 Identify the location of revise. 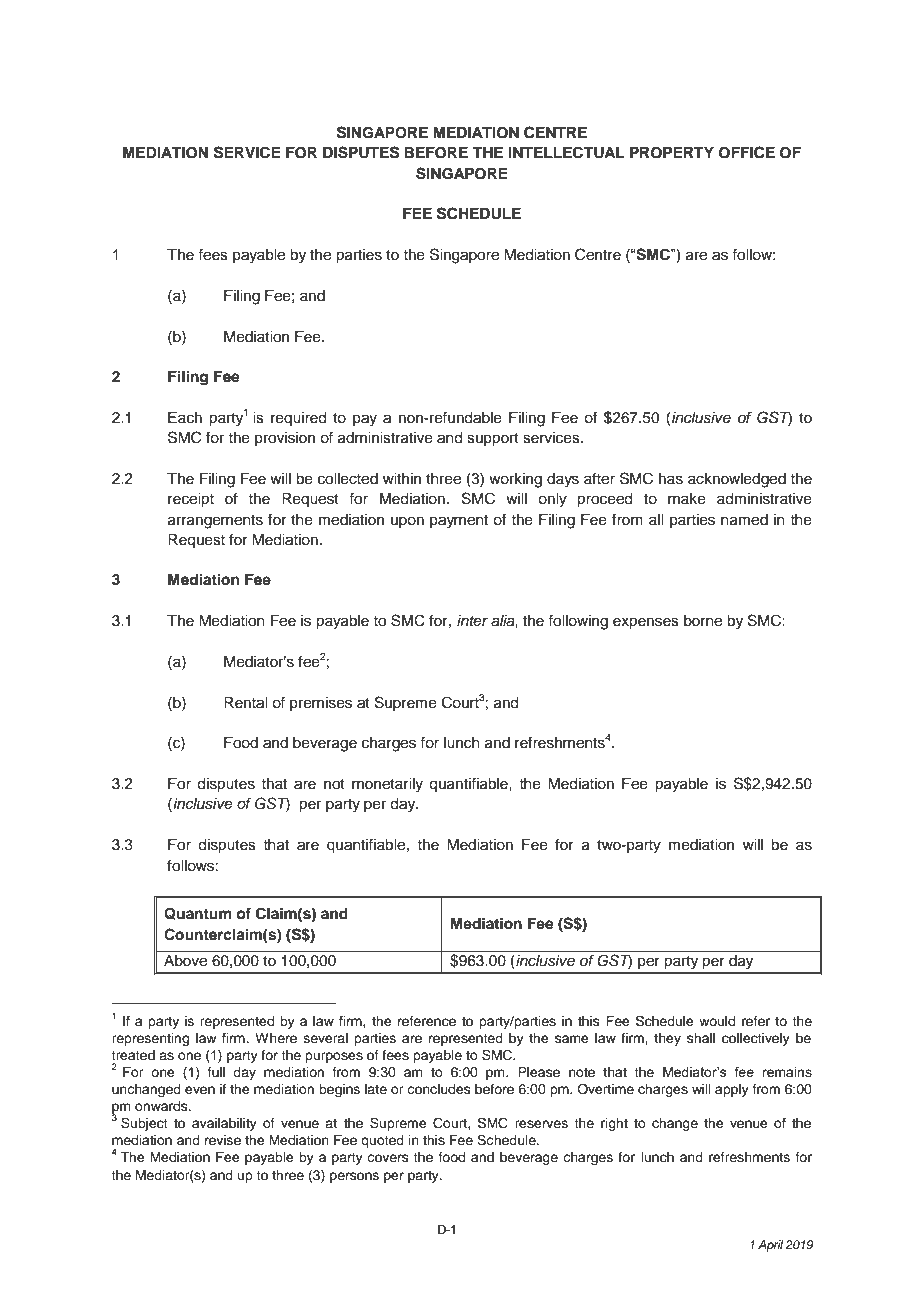
(223, 1140).
